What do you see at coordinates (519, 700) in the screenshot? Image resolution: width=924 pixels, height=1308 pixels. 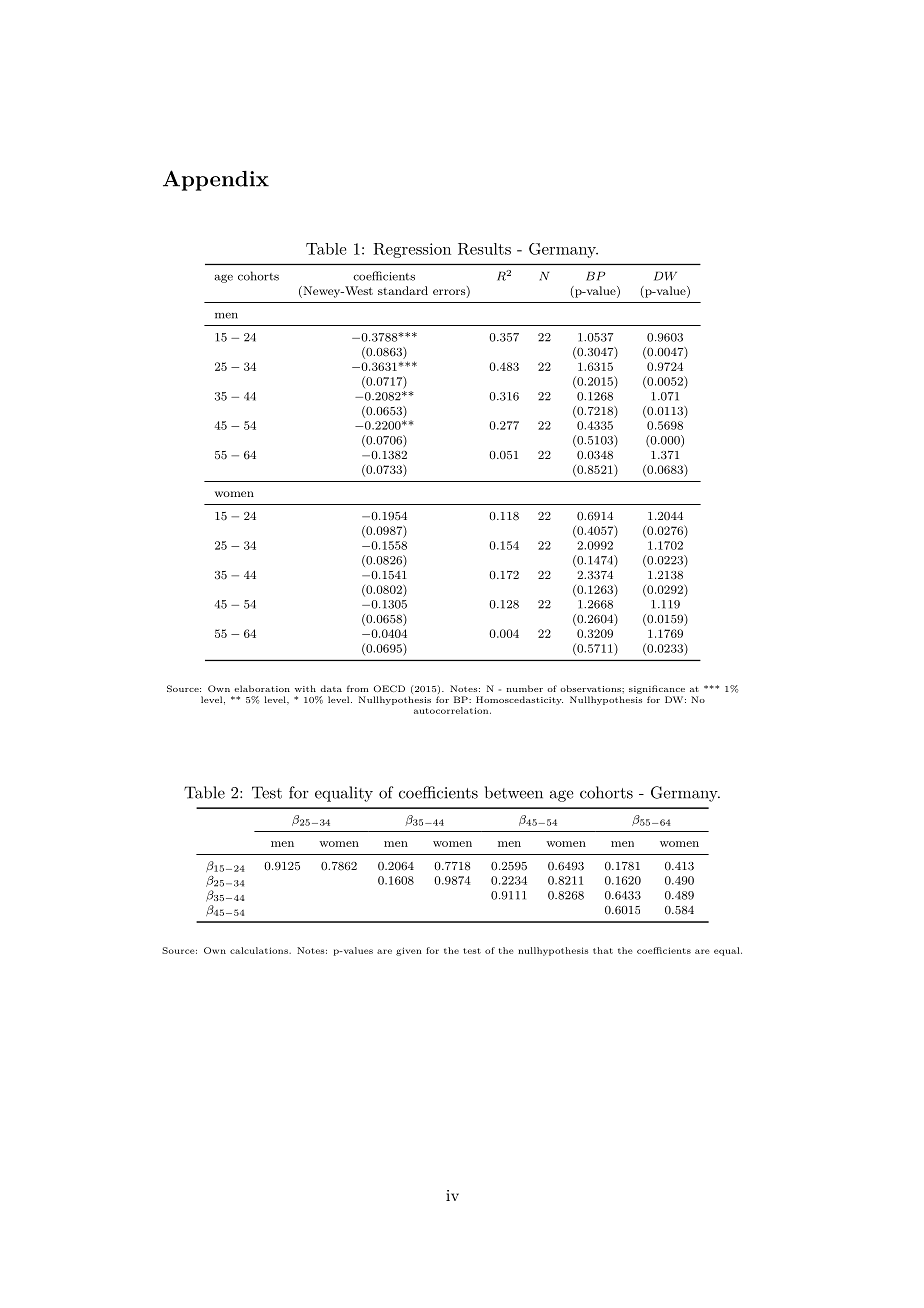 I see `Homoscedasticity` at bounding box center [519, 700].
